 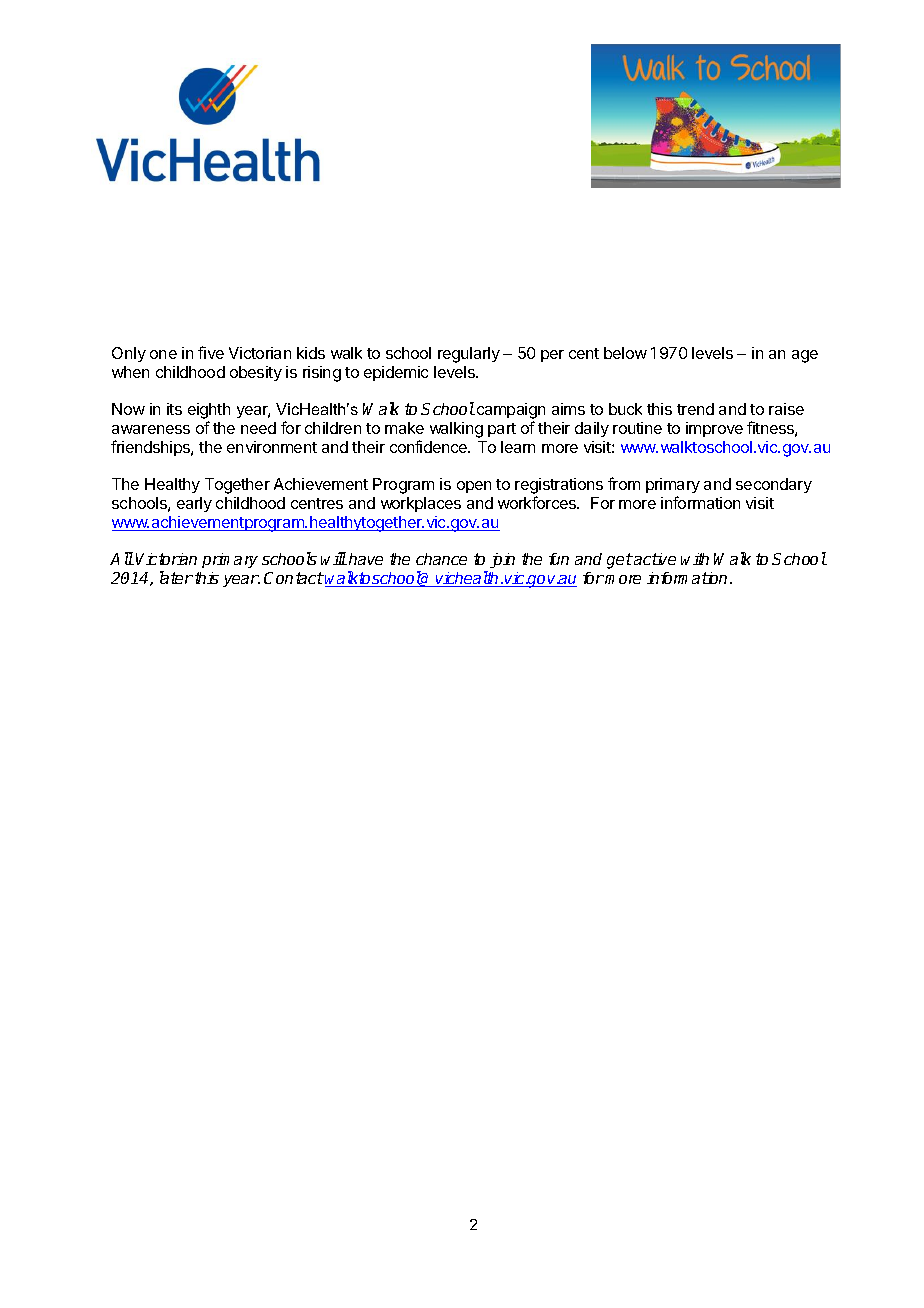 What do you see at coordinates (151, 429) in the image?
I see `awareness` at bounding box center [151, 429].
